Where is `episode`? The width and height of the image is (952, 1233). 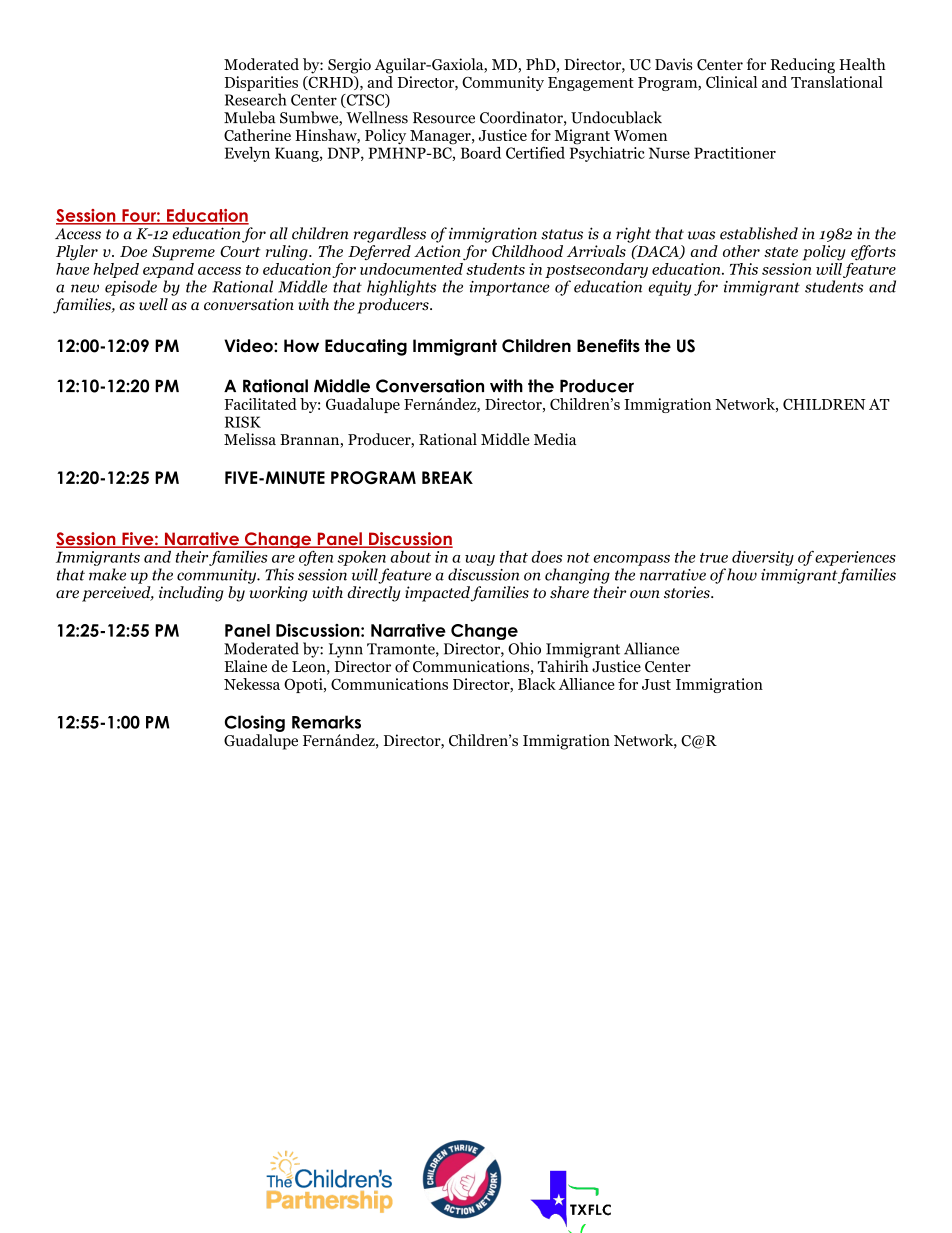 episode is located at coordinates (131, 288).
